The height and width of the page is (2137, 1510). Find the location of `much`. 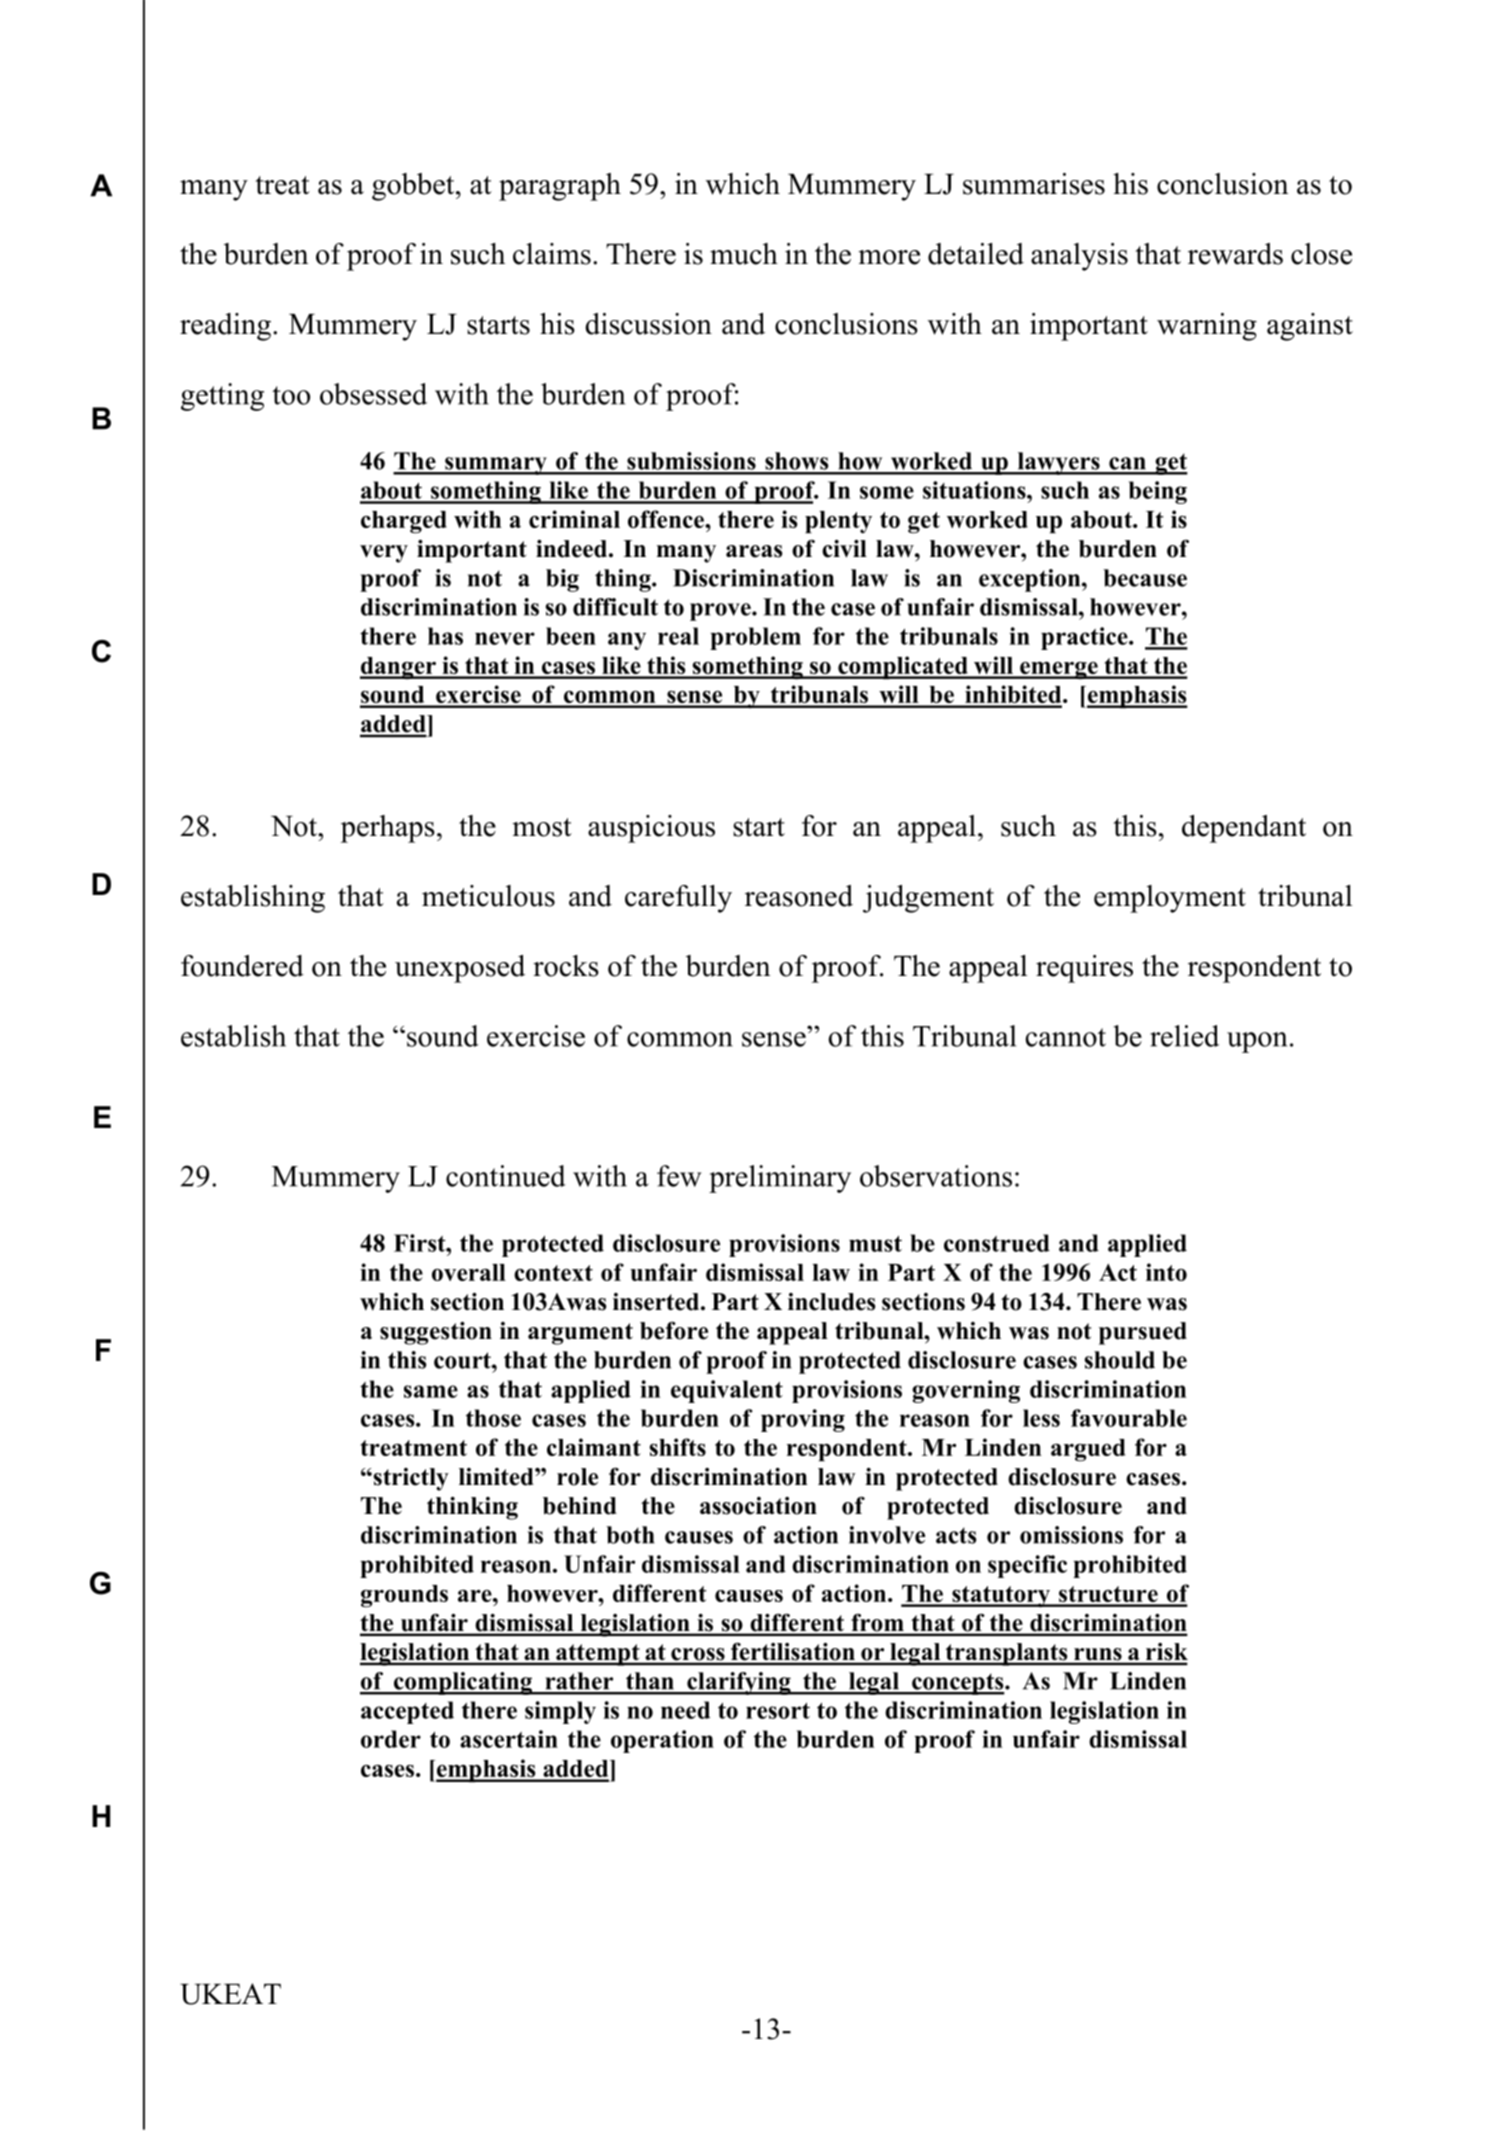

much is located at coordinates (744, 254).
